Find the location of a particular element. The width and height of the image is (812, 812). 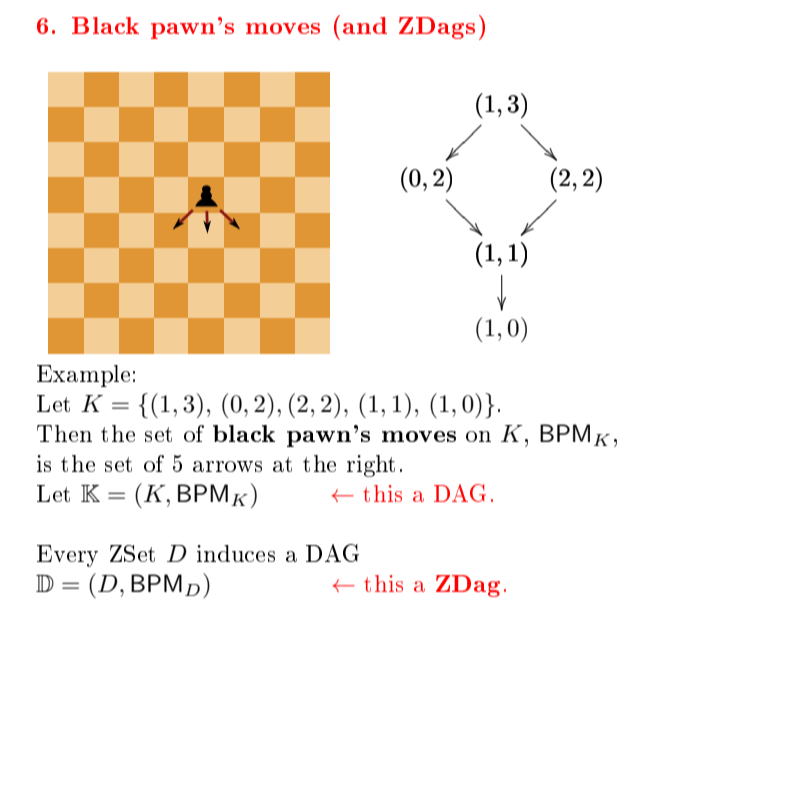

Every is located at coordinates (67, 556).
